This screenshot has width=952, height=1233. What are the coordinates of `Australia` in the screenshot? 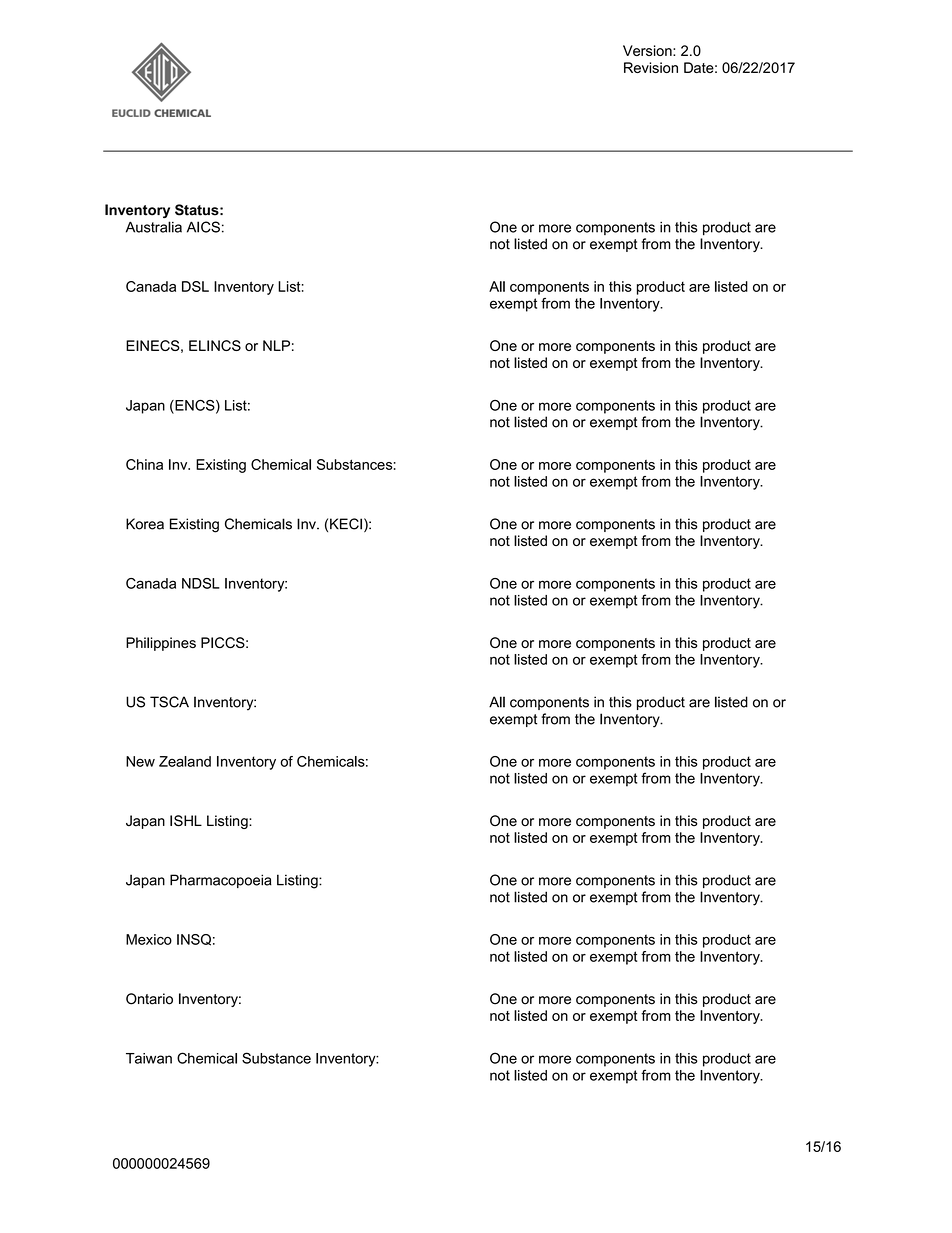 It's located at (154, 227).
